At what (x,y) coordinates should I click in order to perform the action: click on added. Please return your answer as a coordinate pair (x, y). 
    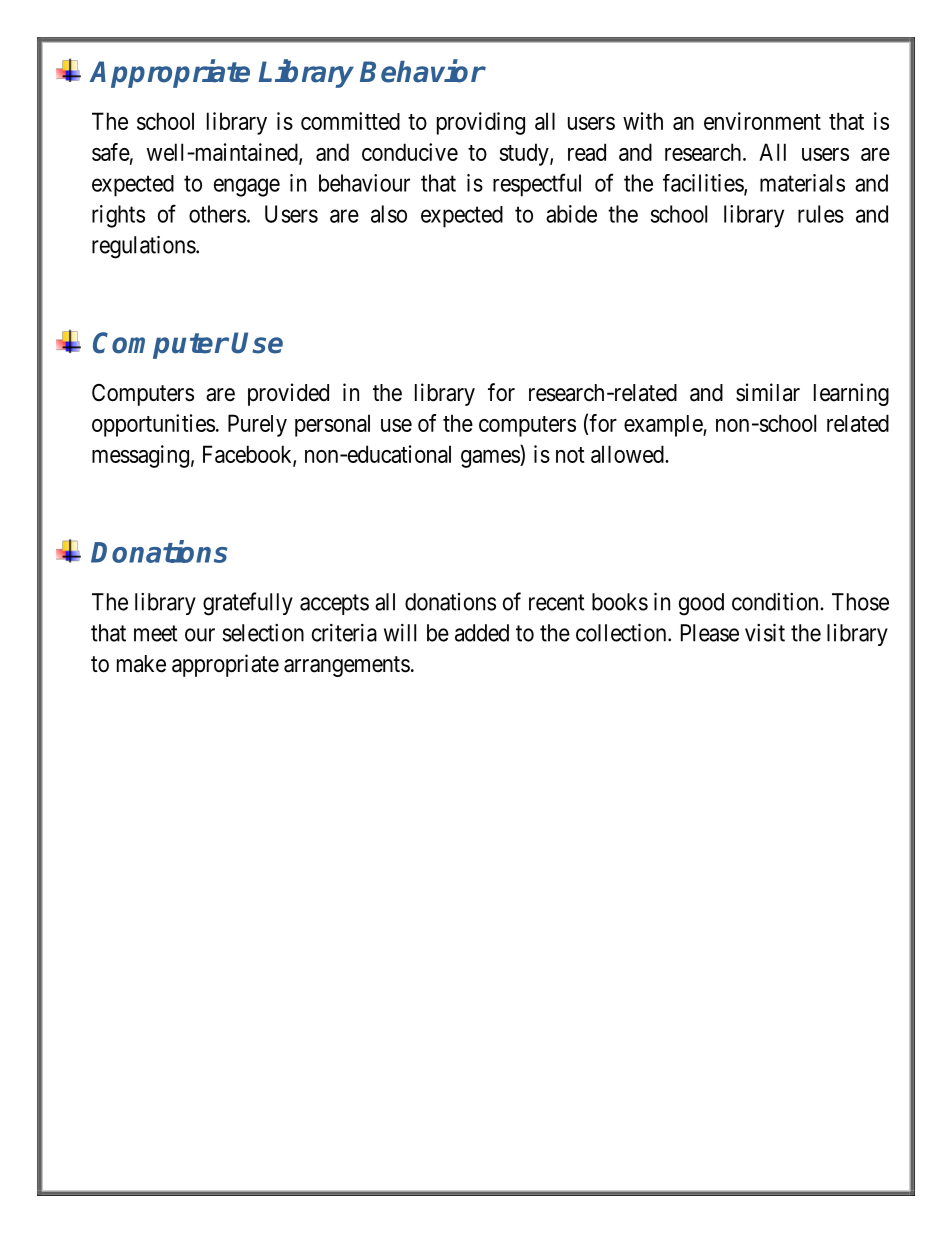
    Looking at the image, I should click on (482, 633).
